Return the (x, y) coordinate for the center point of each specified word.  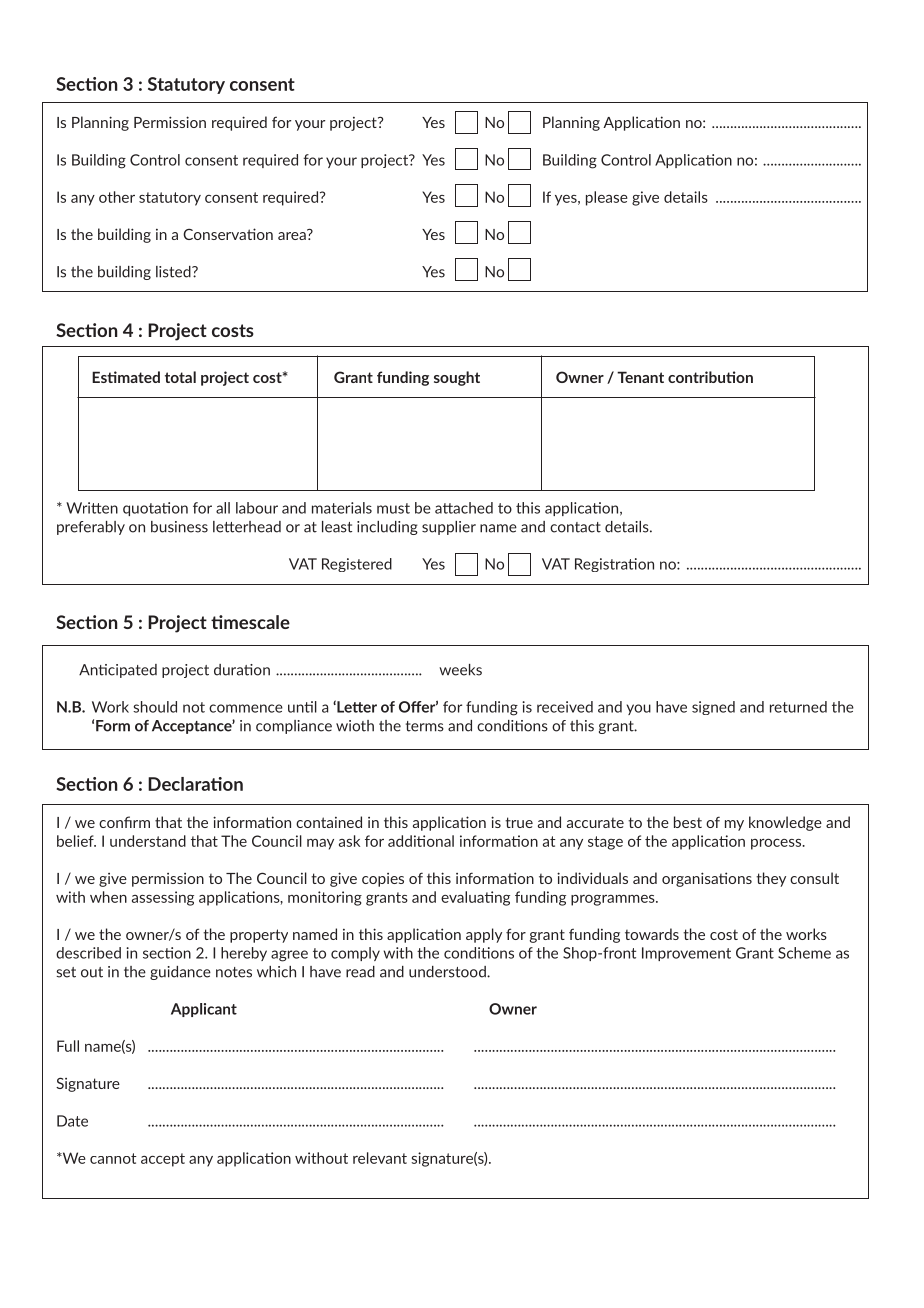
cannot (113, 1158)
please (607, 198)
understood (448, 972)
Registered (357, 565)
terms (425, 726)
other (117, 197)
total (180, 377)
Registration (614, 565)
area (293, 234)
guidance (180, 973)
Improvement (686, 954)
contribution (710, 377)
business (179, 527)
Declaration (195, 784)
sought (457, 378)
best (688, 822)
